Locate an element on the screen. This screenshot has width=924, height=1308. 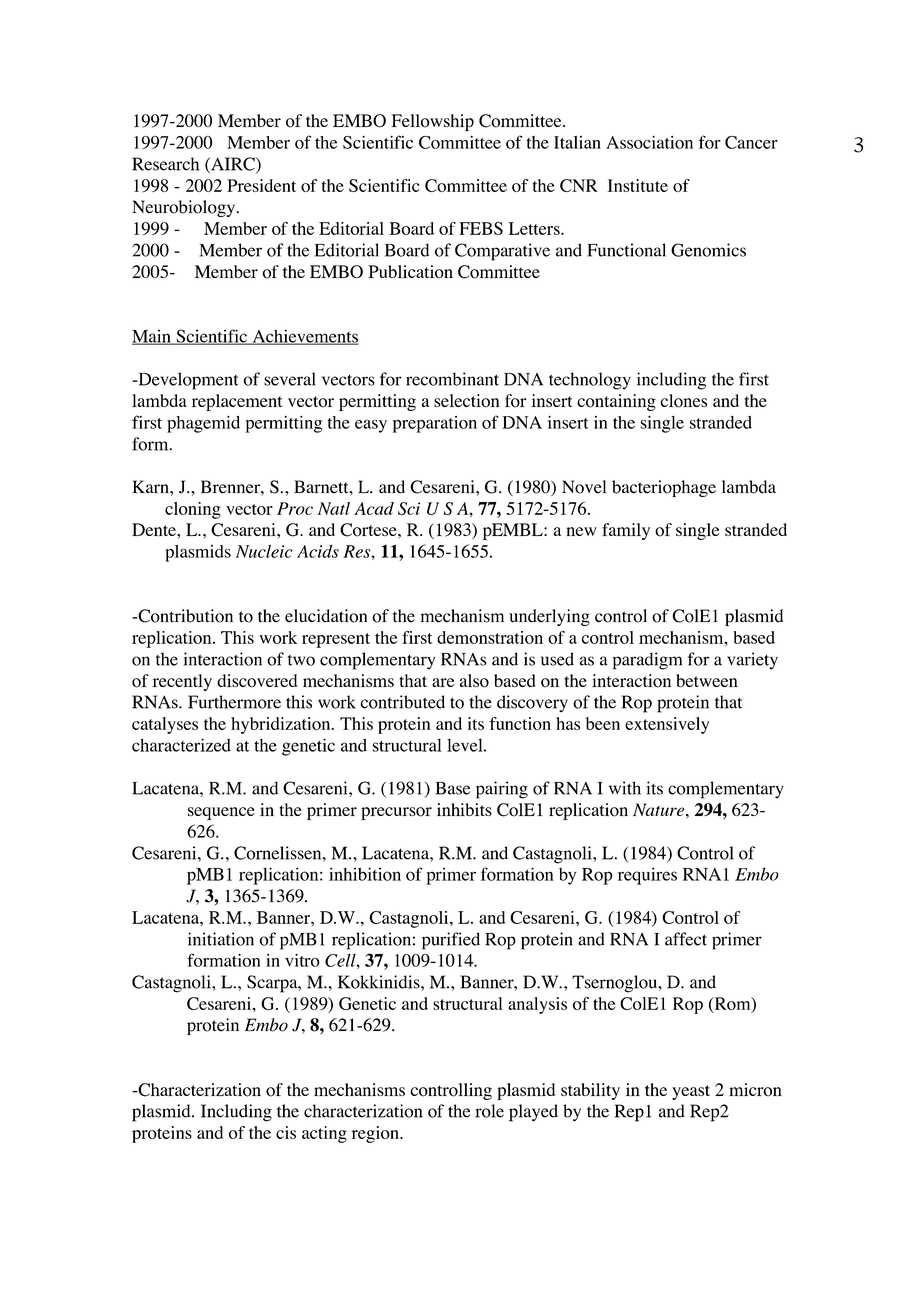
cis is located at coordinates (286, 1132).
